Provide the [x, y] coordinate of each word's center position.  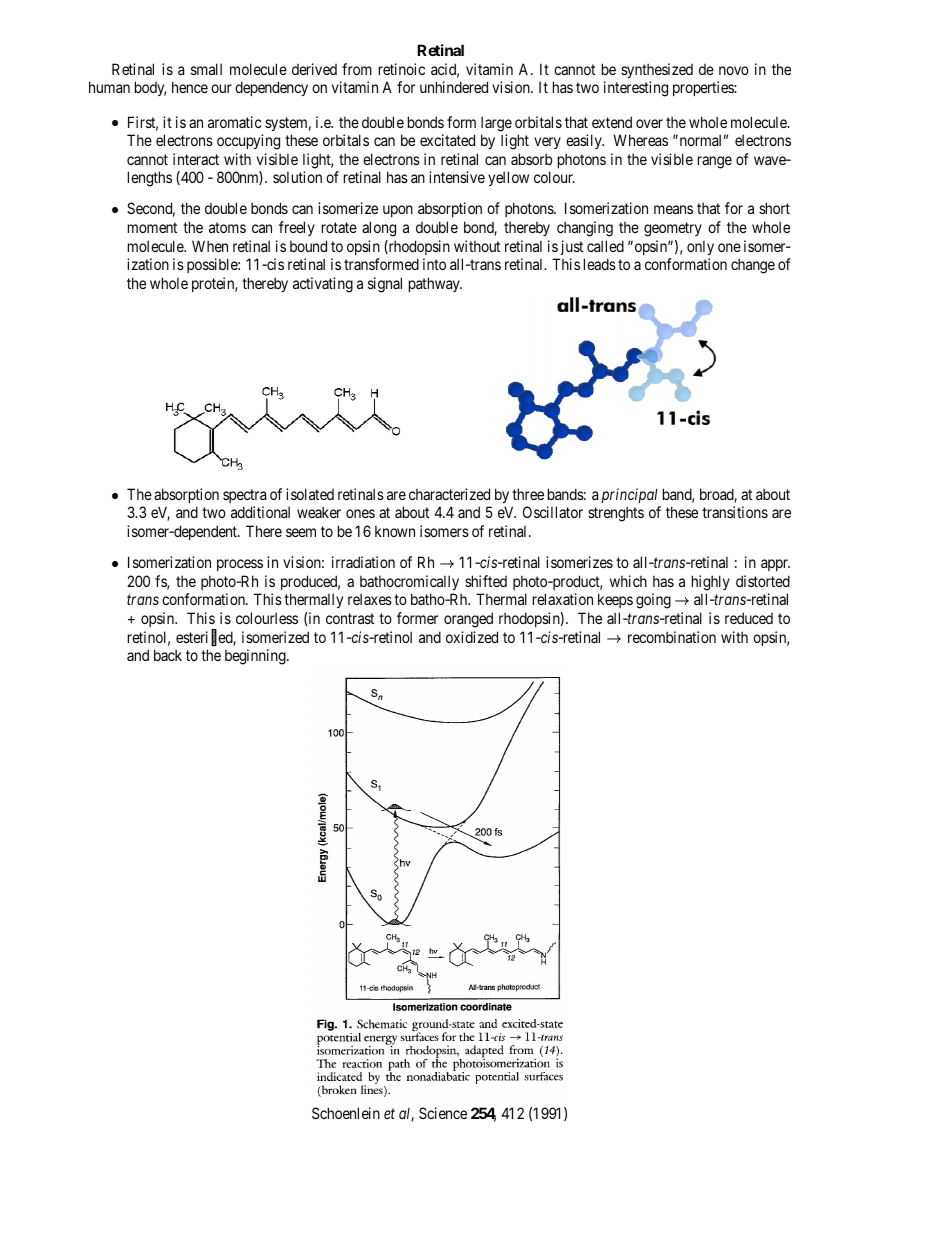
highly [711, 583]
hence [190, 87]
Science [443, 1113]
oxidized [472, 637]
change [753, 266]
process [240, 565]
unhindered [454, 87]
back [168, 655]
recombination [672, 637]
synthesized [657, 70]
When [210, 246]
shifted [486, 581]
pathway [435, 284]
